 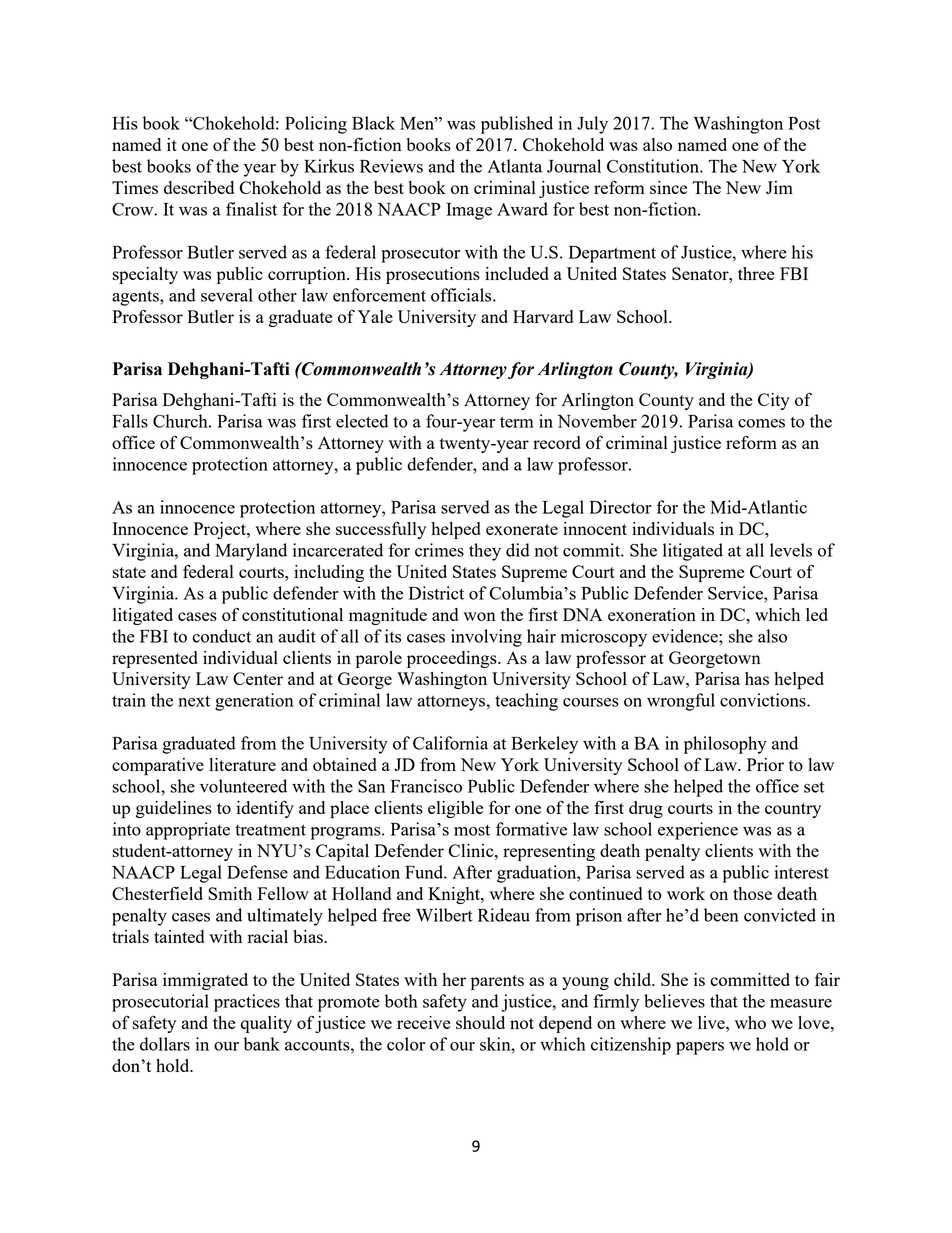 What do you see at coordinates (450, 743) in the image?
I see `California` at bounding box center [450, 743].
